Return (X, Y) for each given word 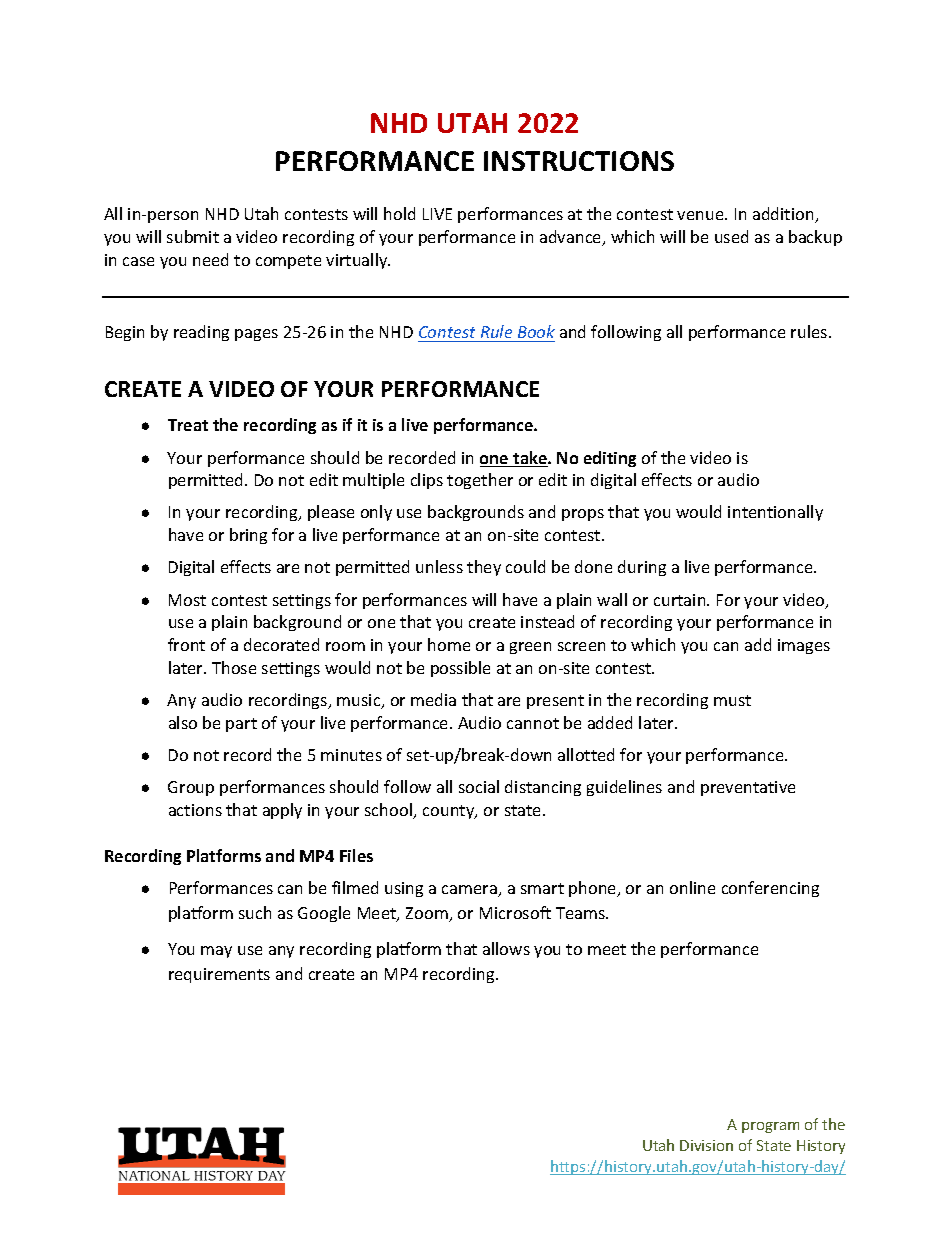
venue (701, 215)
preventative (748, 788)
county (450, 812)
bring (248, 536)
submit (193, 236)
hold (399, 213)
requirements (219, 975)
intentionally (775, 513)
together (480, 481)
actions (195, 810)
